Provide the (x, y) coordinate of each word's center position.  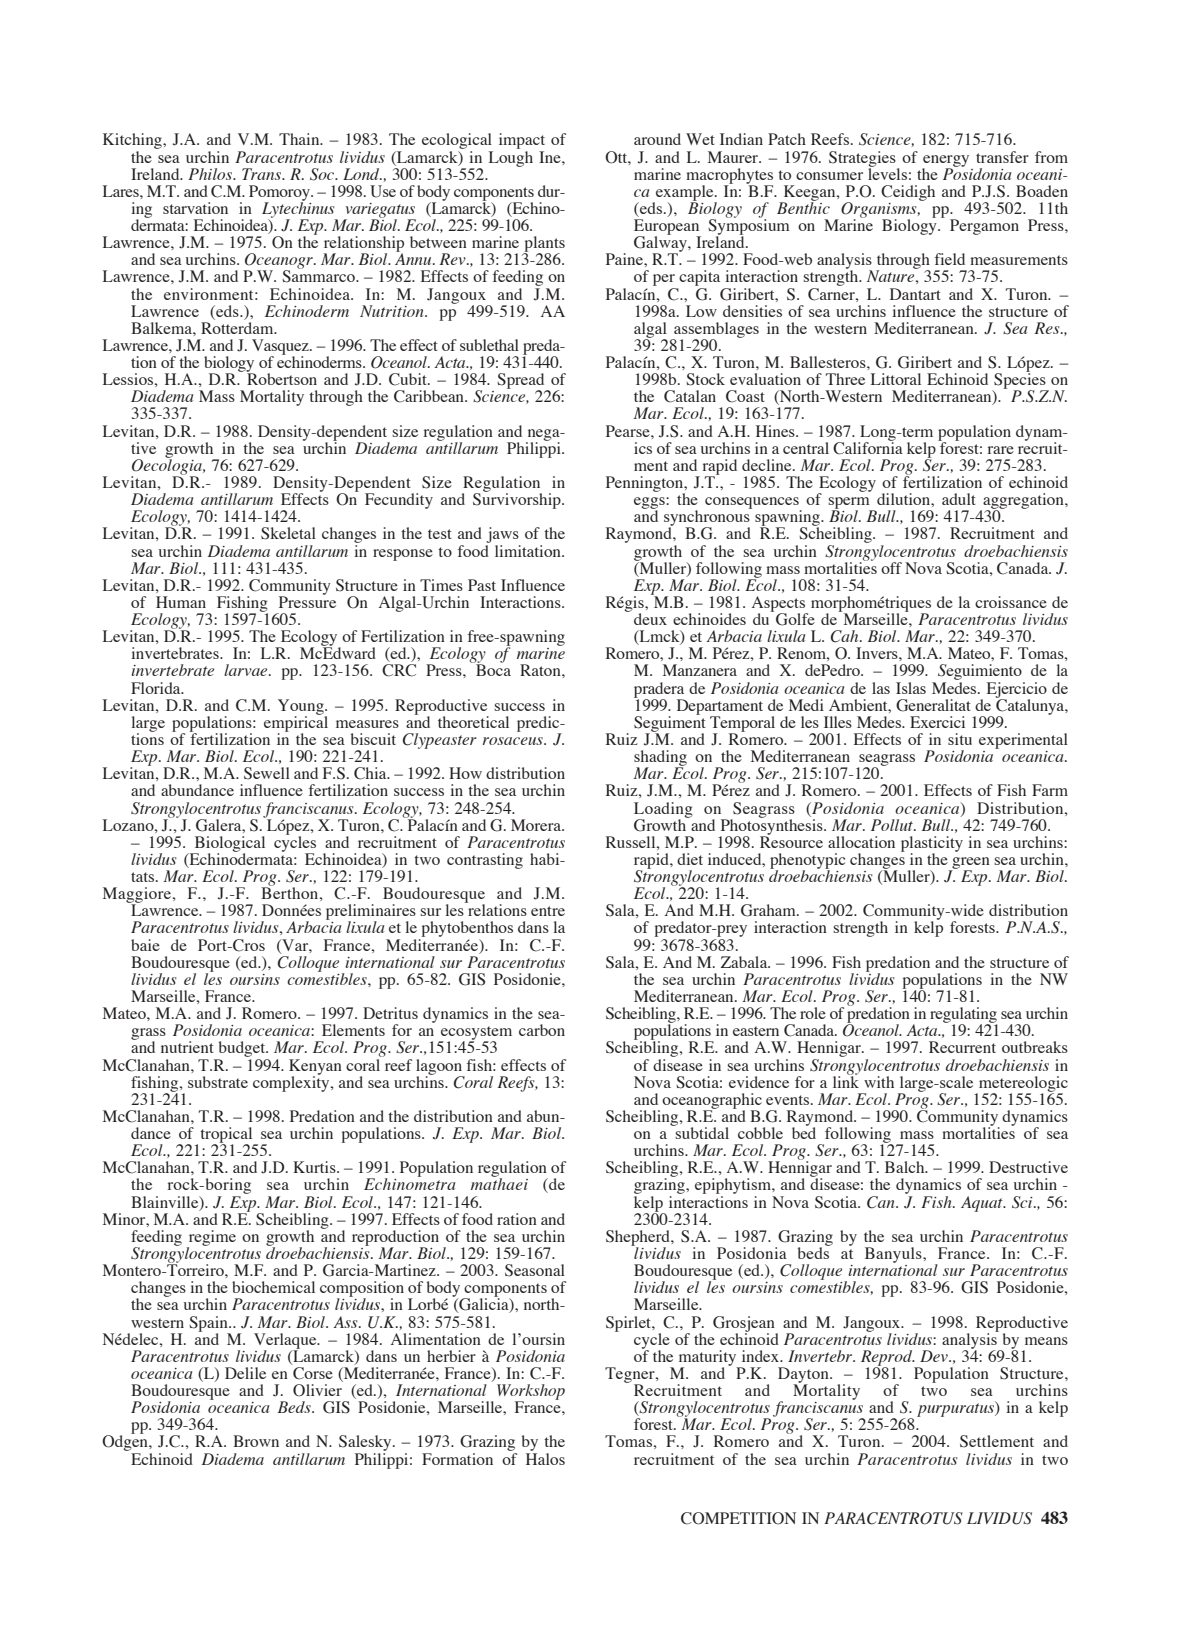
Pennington (646, 485)
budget (242, 1050)
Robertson (281, 378)
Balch (906, 1167)
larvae (247, 670)
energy (945, 162)
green (970, 864)
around (657, 139)
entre (548, 911)
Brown (256, 1441)
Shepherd (639, 1239)
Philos (211, 174)
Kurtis (315, 1167)
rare (1001, 450)
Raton (541, 670)
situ (960, 739)
